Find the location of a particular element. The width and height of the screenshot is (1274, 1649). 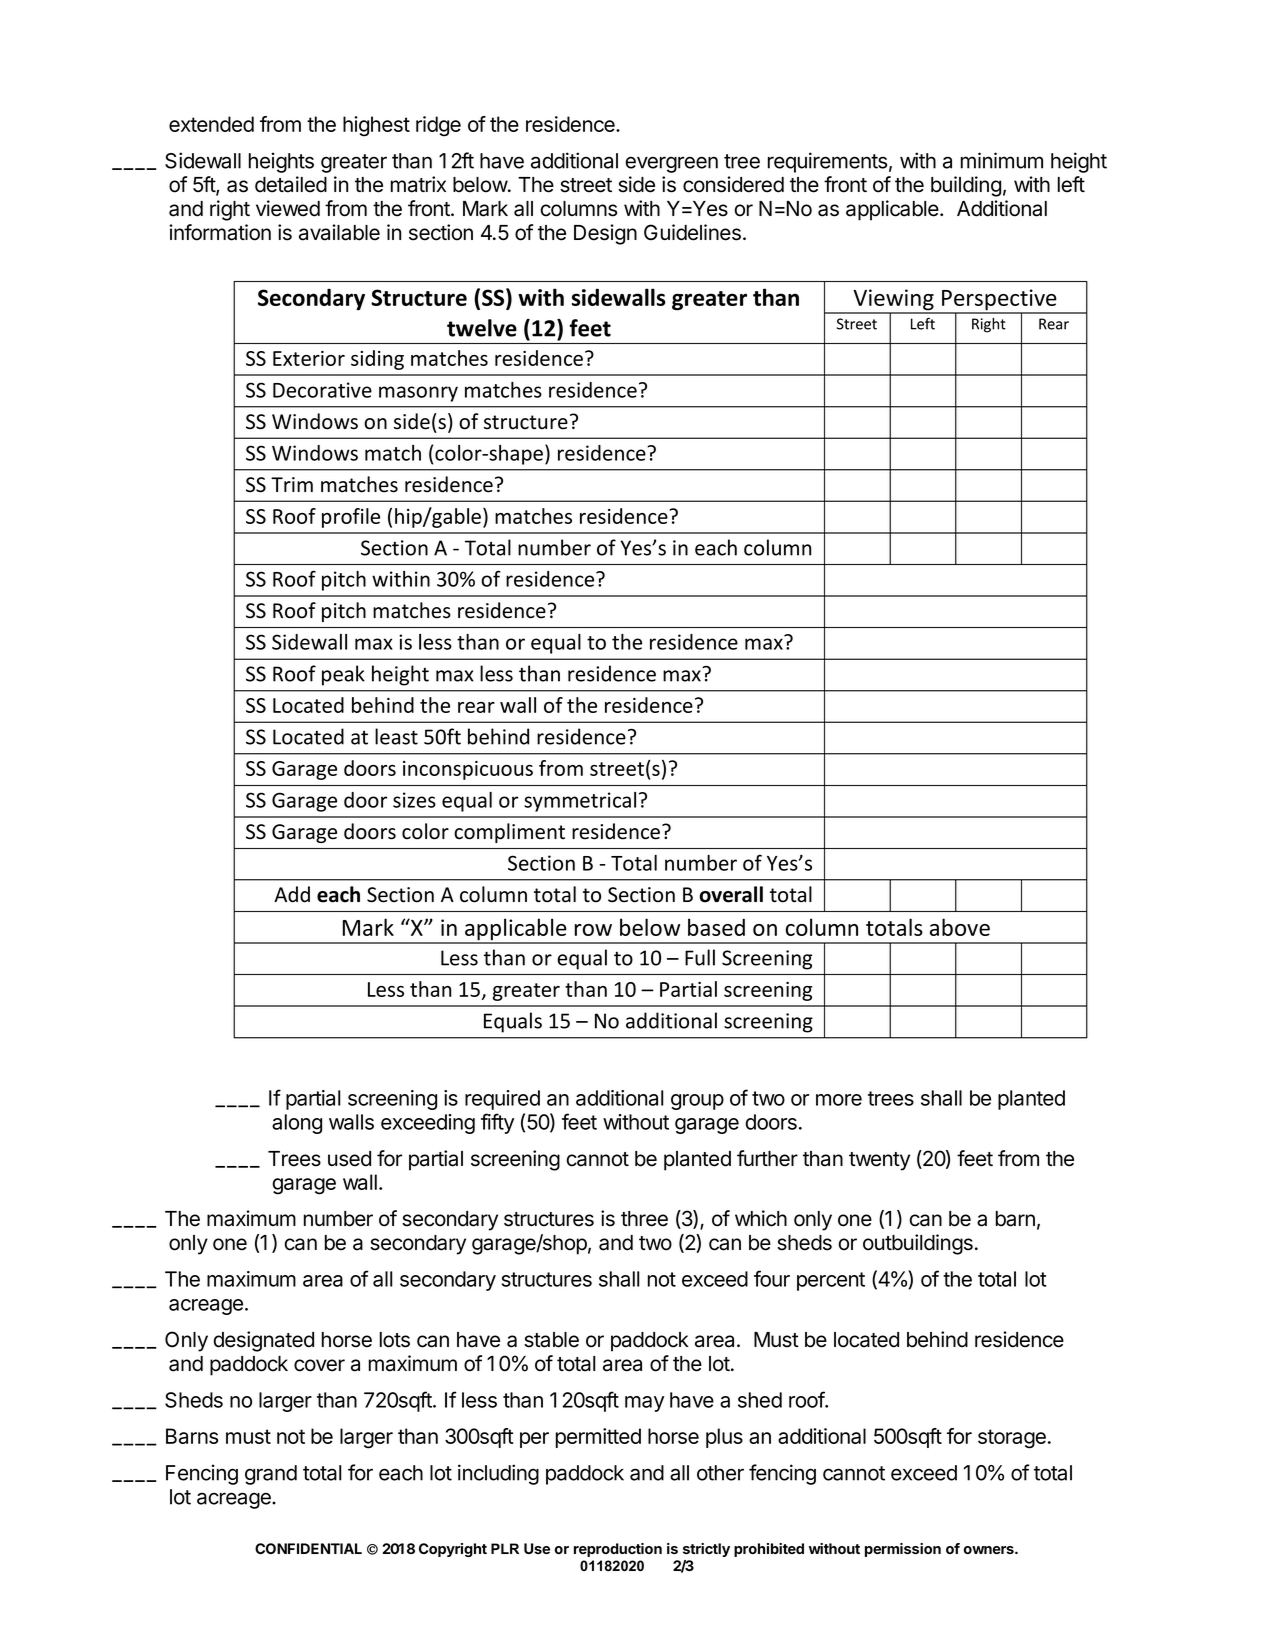

minimum is located at coordinates (1002, 160).
